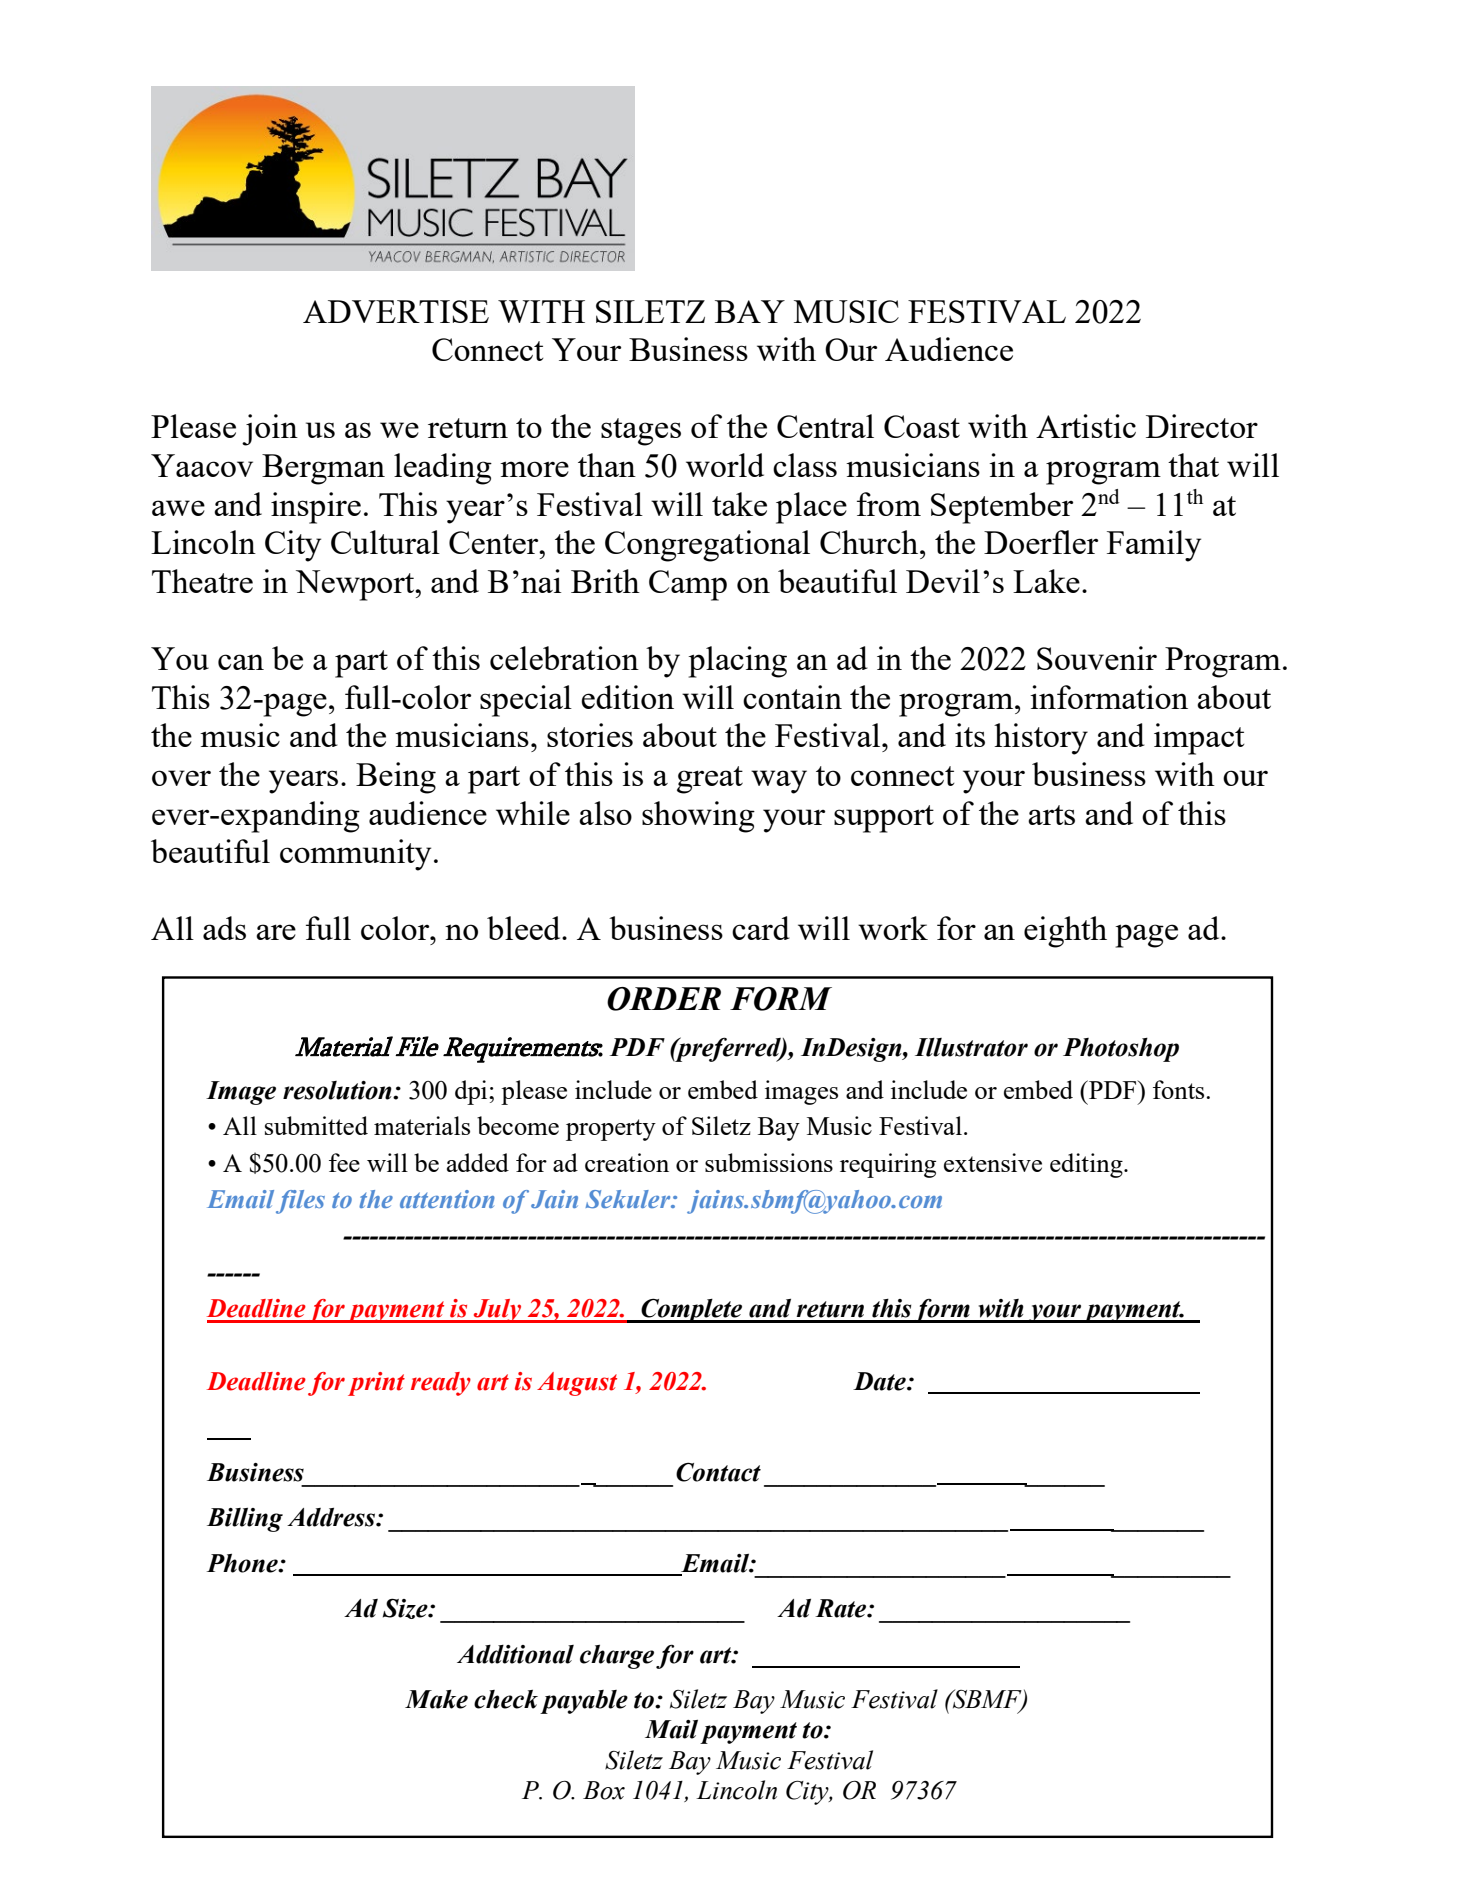 The width and height of the screenshot is (1467, 1899). What do you see at coordinates (1087, 1165) in the screenshot?
I see `editing` at bounding box center [1087, 1165].
